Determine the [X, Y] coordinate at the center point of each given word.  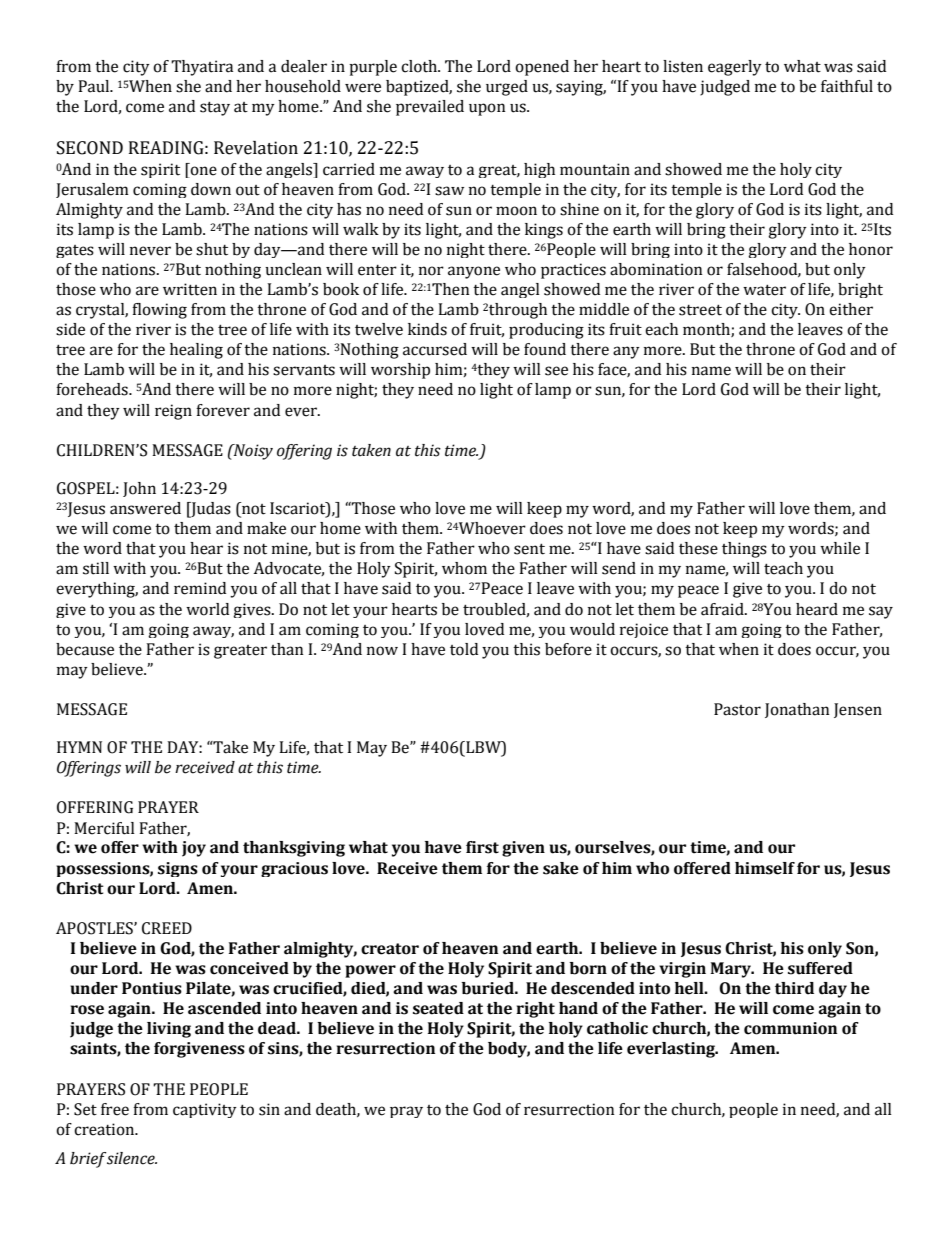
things [744, 550]
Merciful [104, 828]
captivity [205, 1110]
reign [173, 412]
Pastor [737, 709]
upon [487, 109]
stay [215, 108]
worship [400, 371]
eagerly [735, 68]
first [482, 847]
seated [438, 1008]
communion [790, 1028]
